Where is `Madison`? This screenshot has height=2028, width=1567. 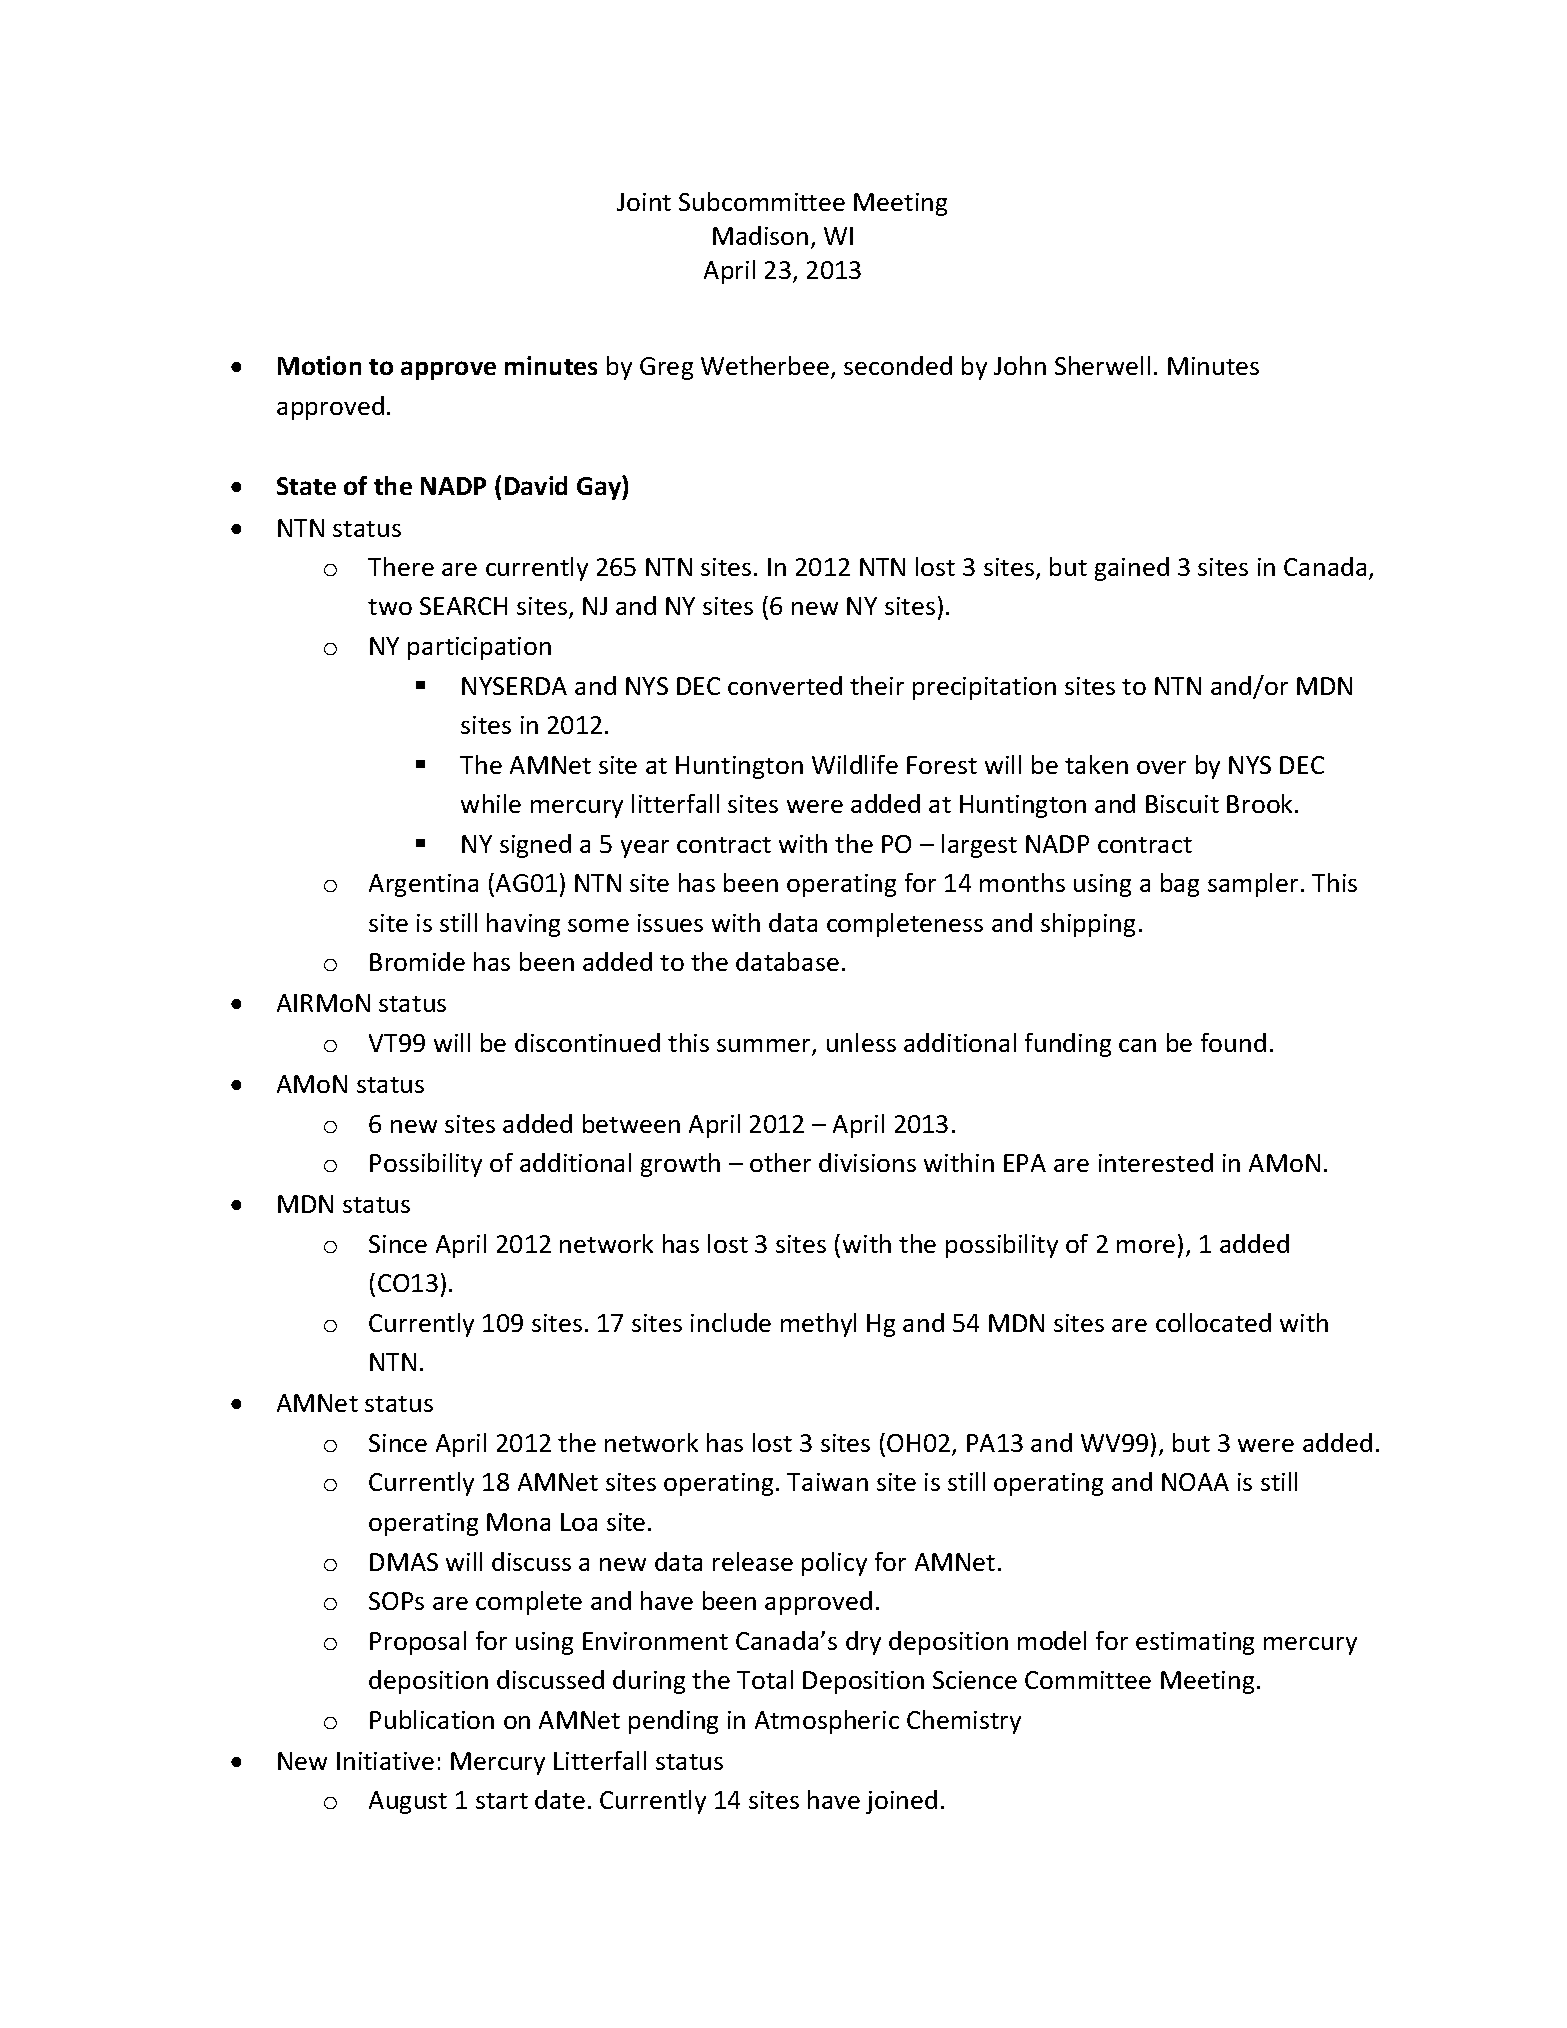
Madison is located at coordinates (760, 235).
